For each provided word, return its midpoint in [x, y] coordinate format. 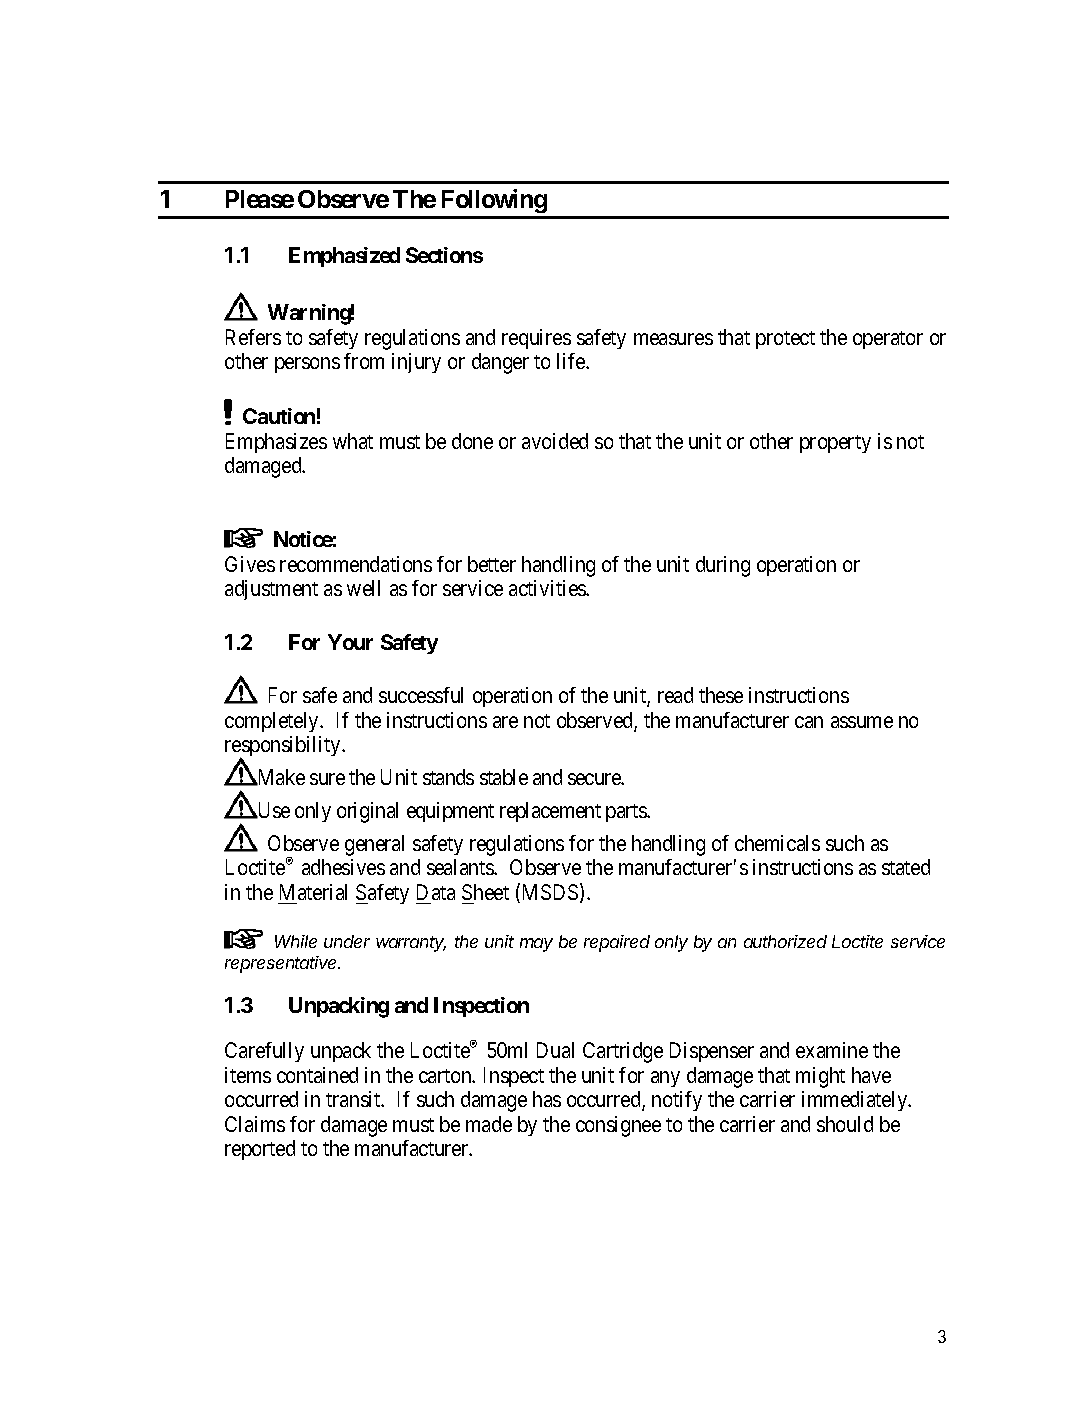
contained [317, 1075]
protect [785, 340]
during [723, 566]
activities [548, 588]
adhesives [343, 867]
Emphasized [344, 257]
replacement [550, 812]
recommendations [356, 564]
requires [536, 339]
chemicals [777, 843]
